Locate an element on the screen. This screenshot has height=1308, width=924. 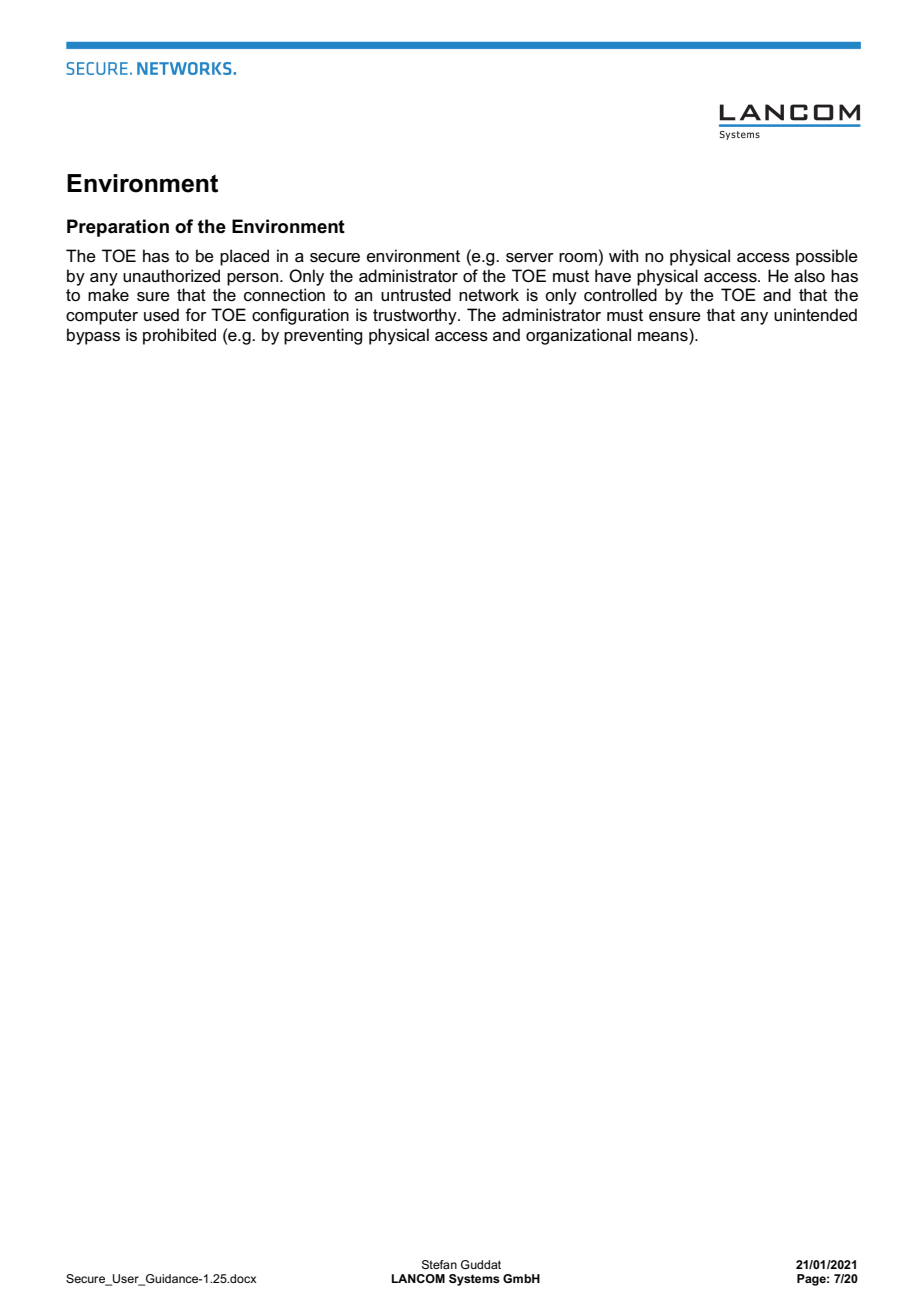
Systems is located at coordinates (474, 1280).
